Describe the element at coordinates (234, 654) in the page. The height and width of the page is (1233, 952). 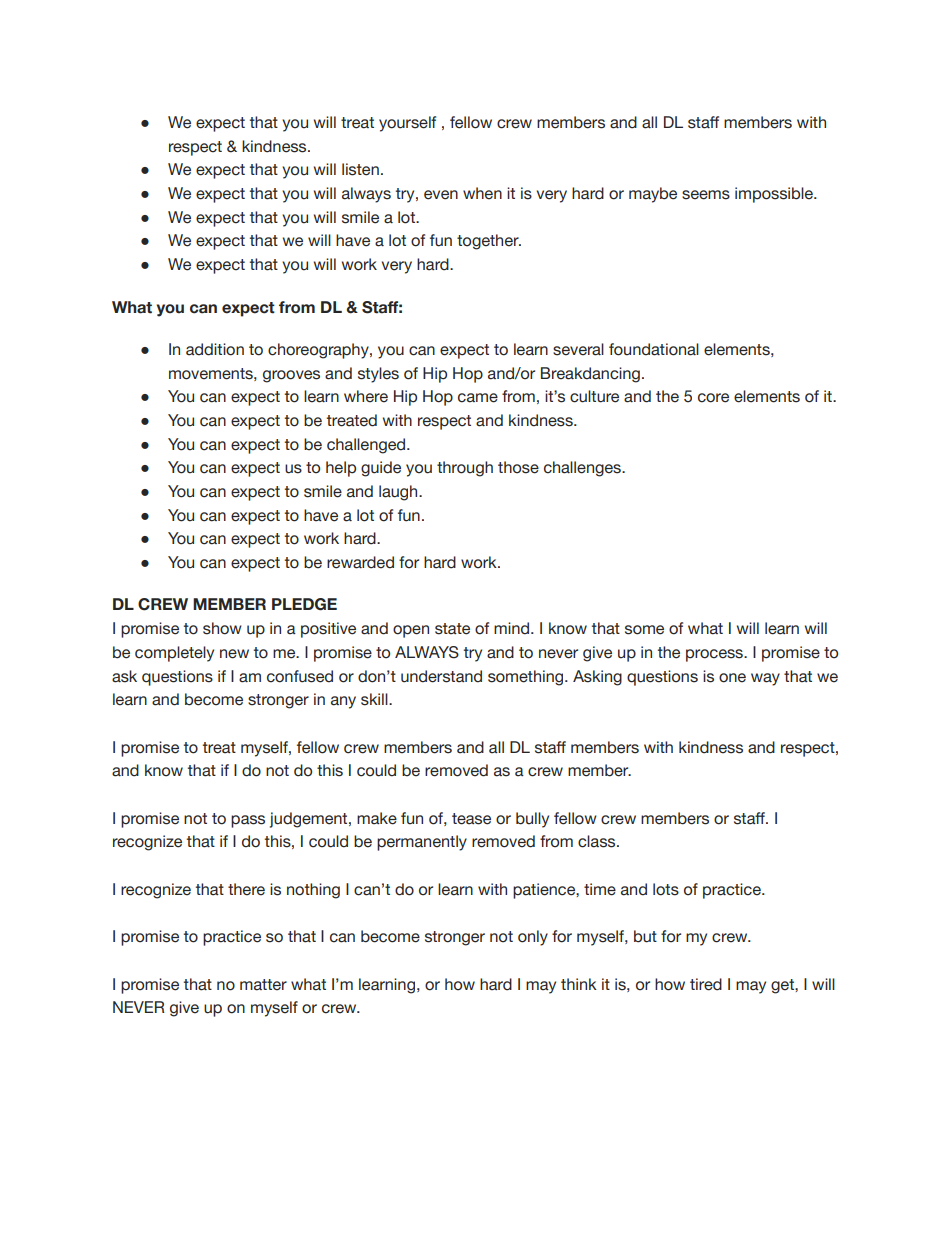
I see `new` at that location.
